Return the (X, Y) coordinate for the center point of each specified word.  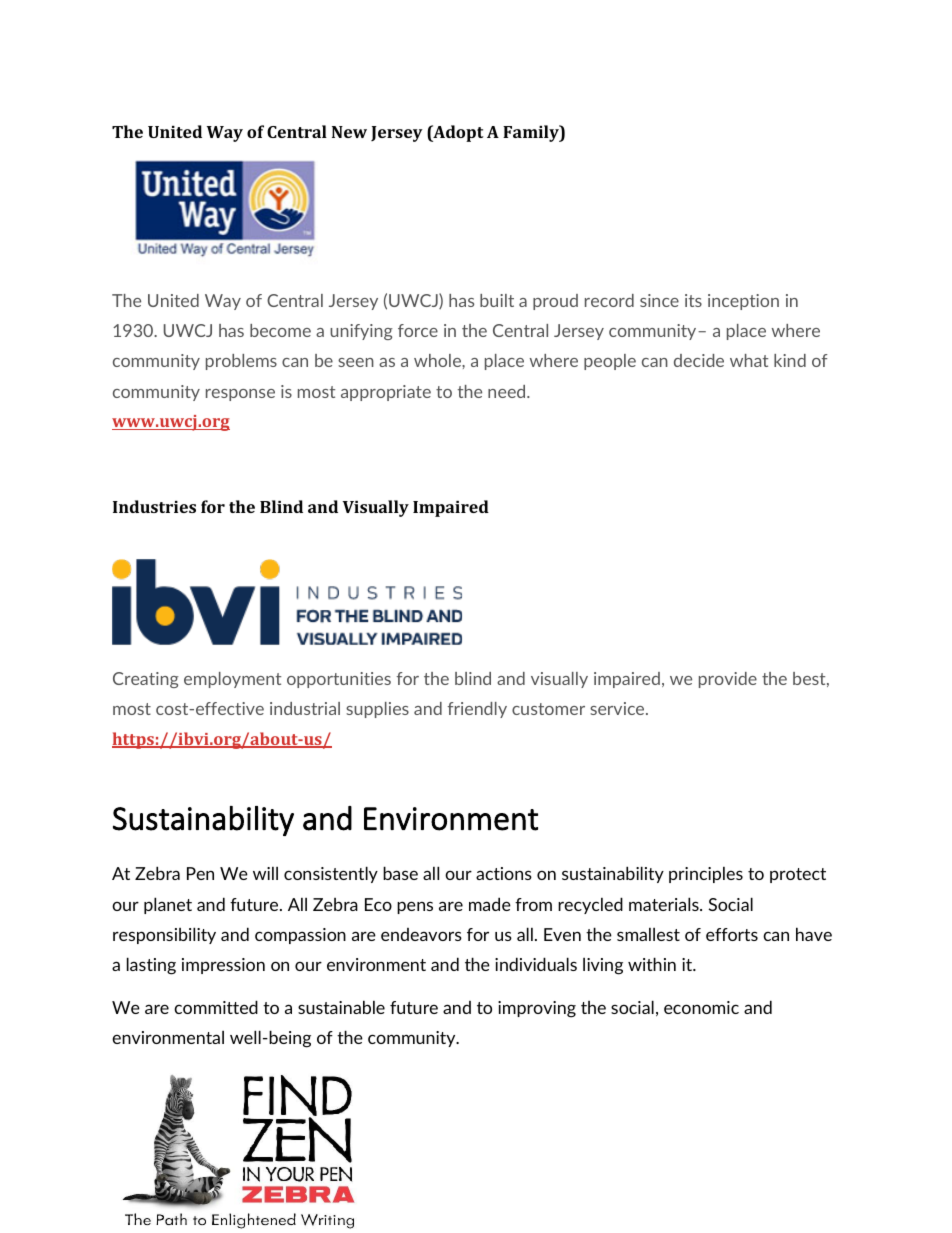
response (240, 395)
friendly (477, 710)
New (349, 132)
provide (728, 680)
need (508, 391)
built (497, 300)
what (749, 360)
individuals (536, 964)
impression (223, 966)
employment (232, 680)
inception (743, 302)
